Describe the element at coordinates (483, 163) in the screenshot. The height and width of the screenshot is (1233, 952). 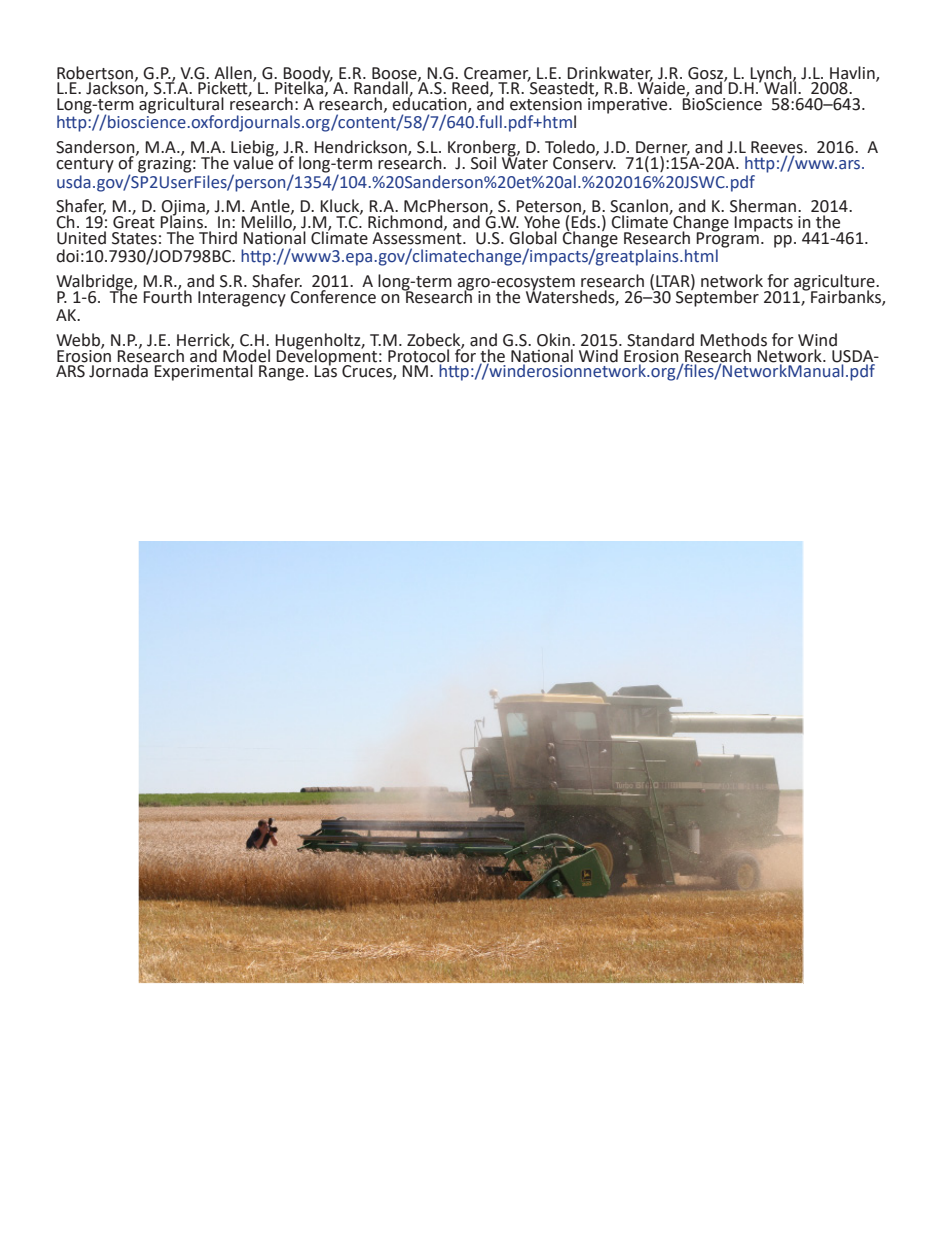
I see `Soil` at that location.
